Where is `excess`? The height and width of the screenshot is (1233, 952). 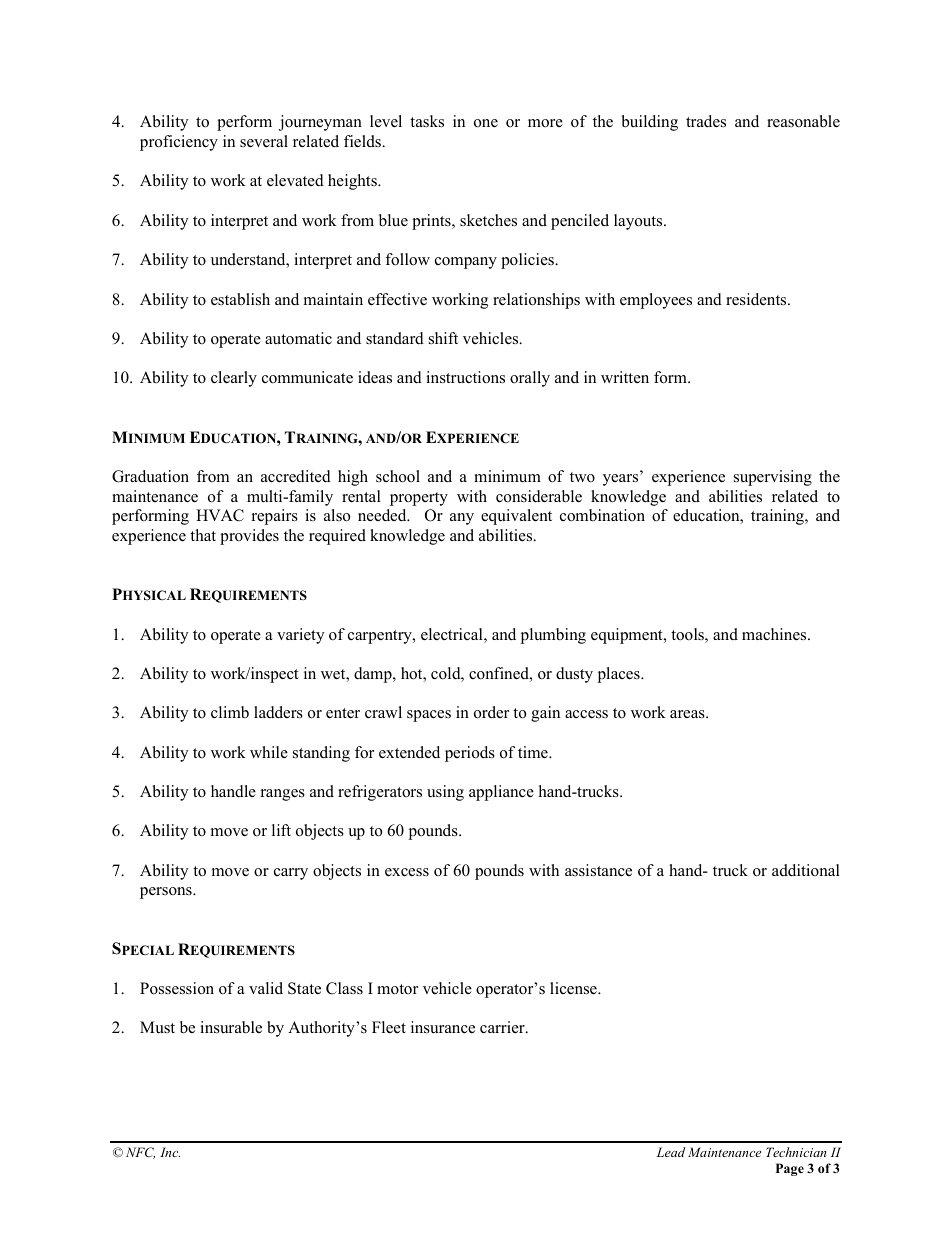 excess is located at coordinates (407, 872).
